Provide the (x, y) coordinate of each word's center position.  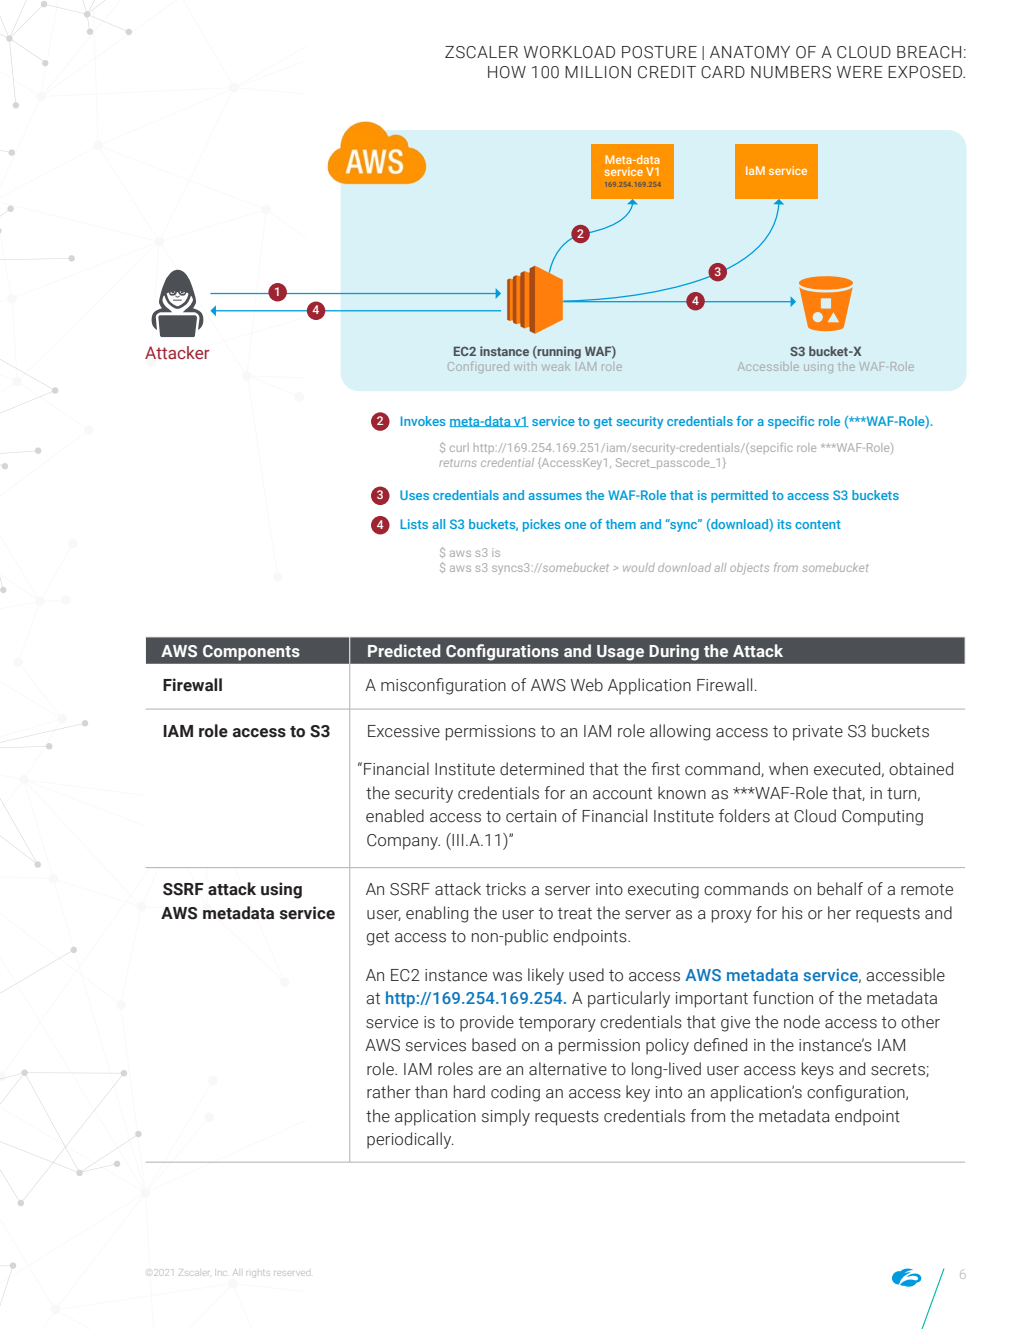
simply (506, 1117)
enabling (437, 914)
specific (791, 422)
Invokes (423, 421)
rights (259, 1273)
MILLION (598, 72)
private (818, 733)
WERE (860, 72)
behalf (840, 889)
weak (556, 367)
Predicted (404, 650)
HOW (507, 72)
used (586, 975)
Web (587, 685)
